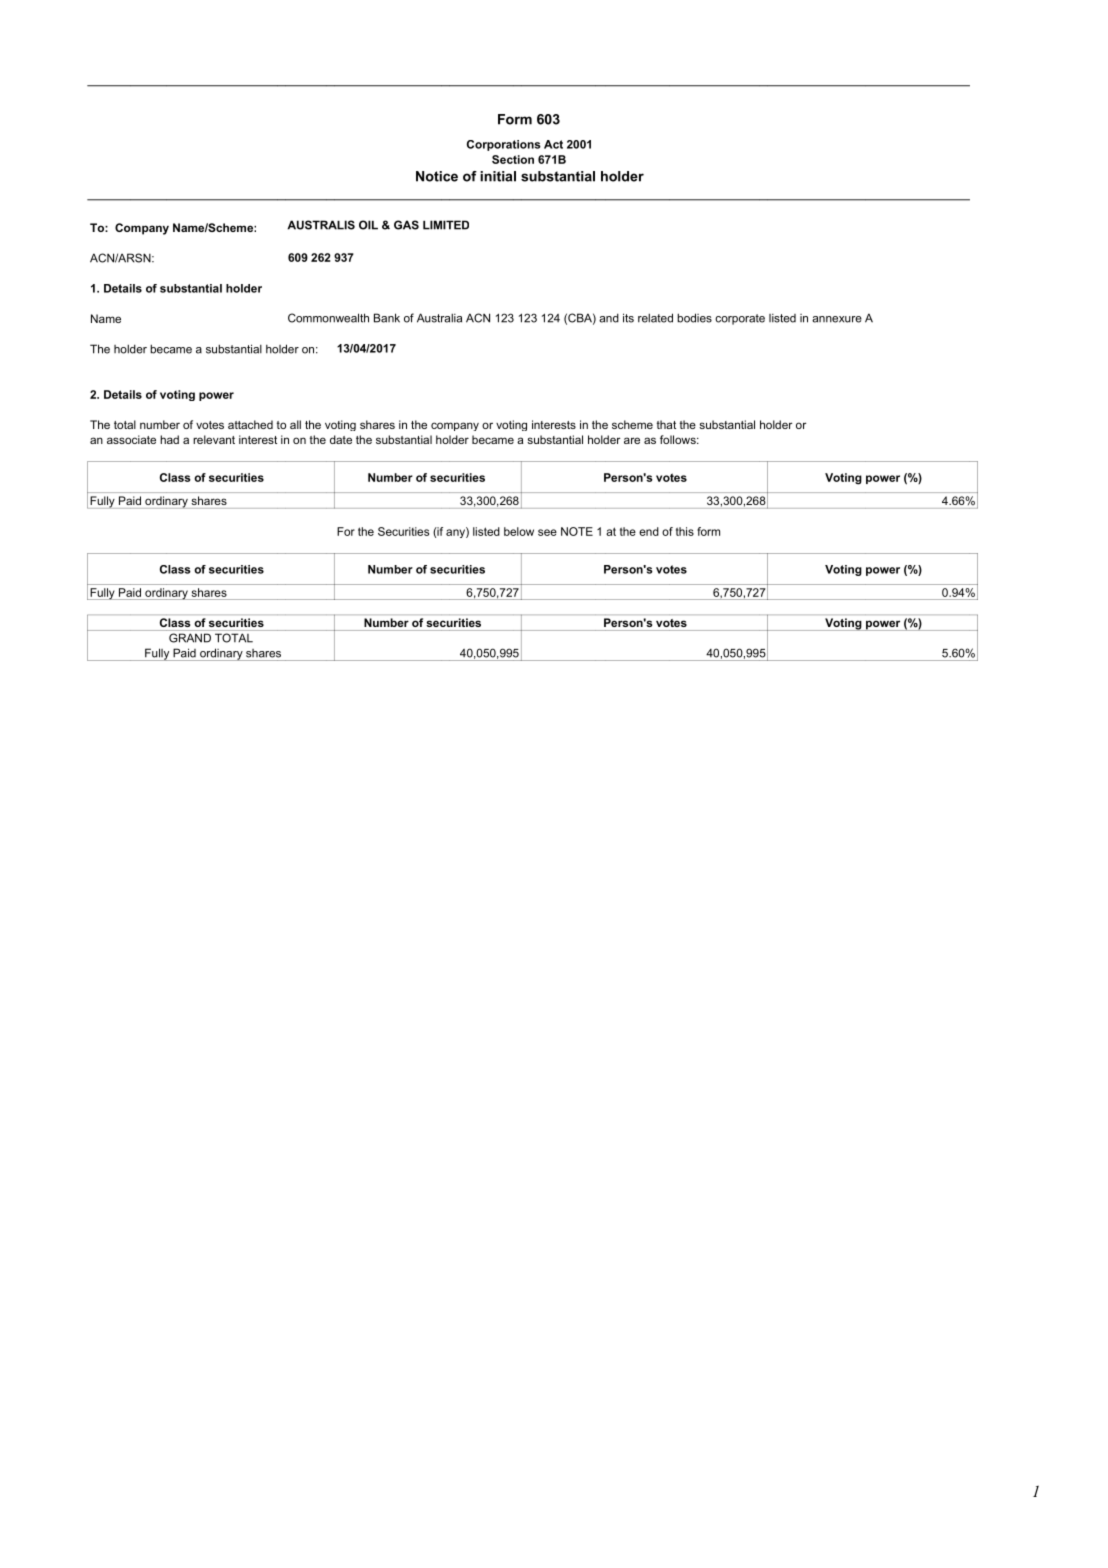 The width and height of the screenshot is (1108, 1568). What do you see at coordinates (214, 439) in the screenshot?
I see `relevant` at bounding box center [214, 439].
